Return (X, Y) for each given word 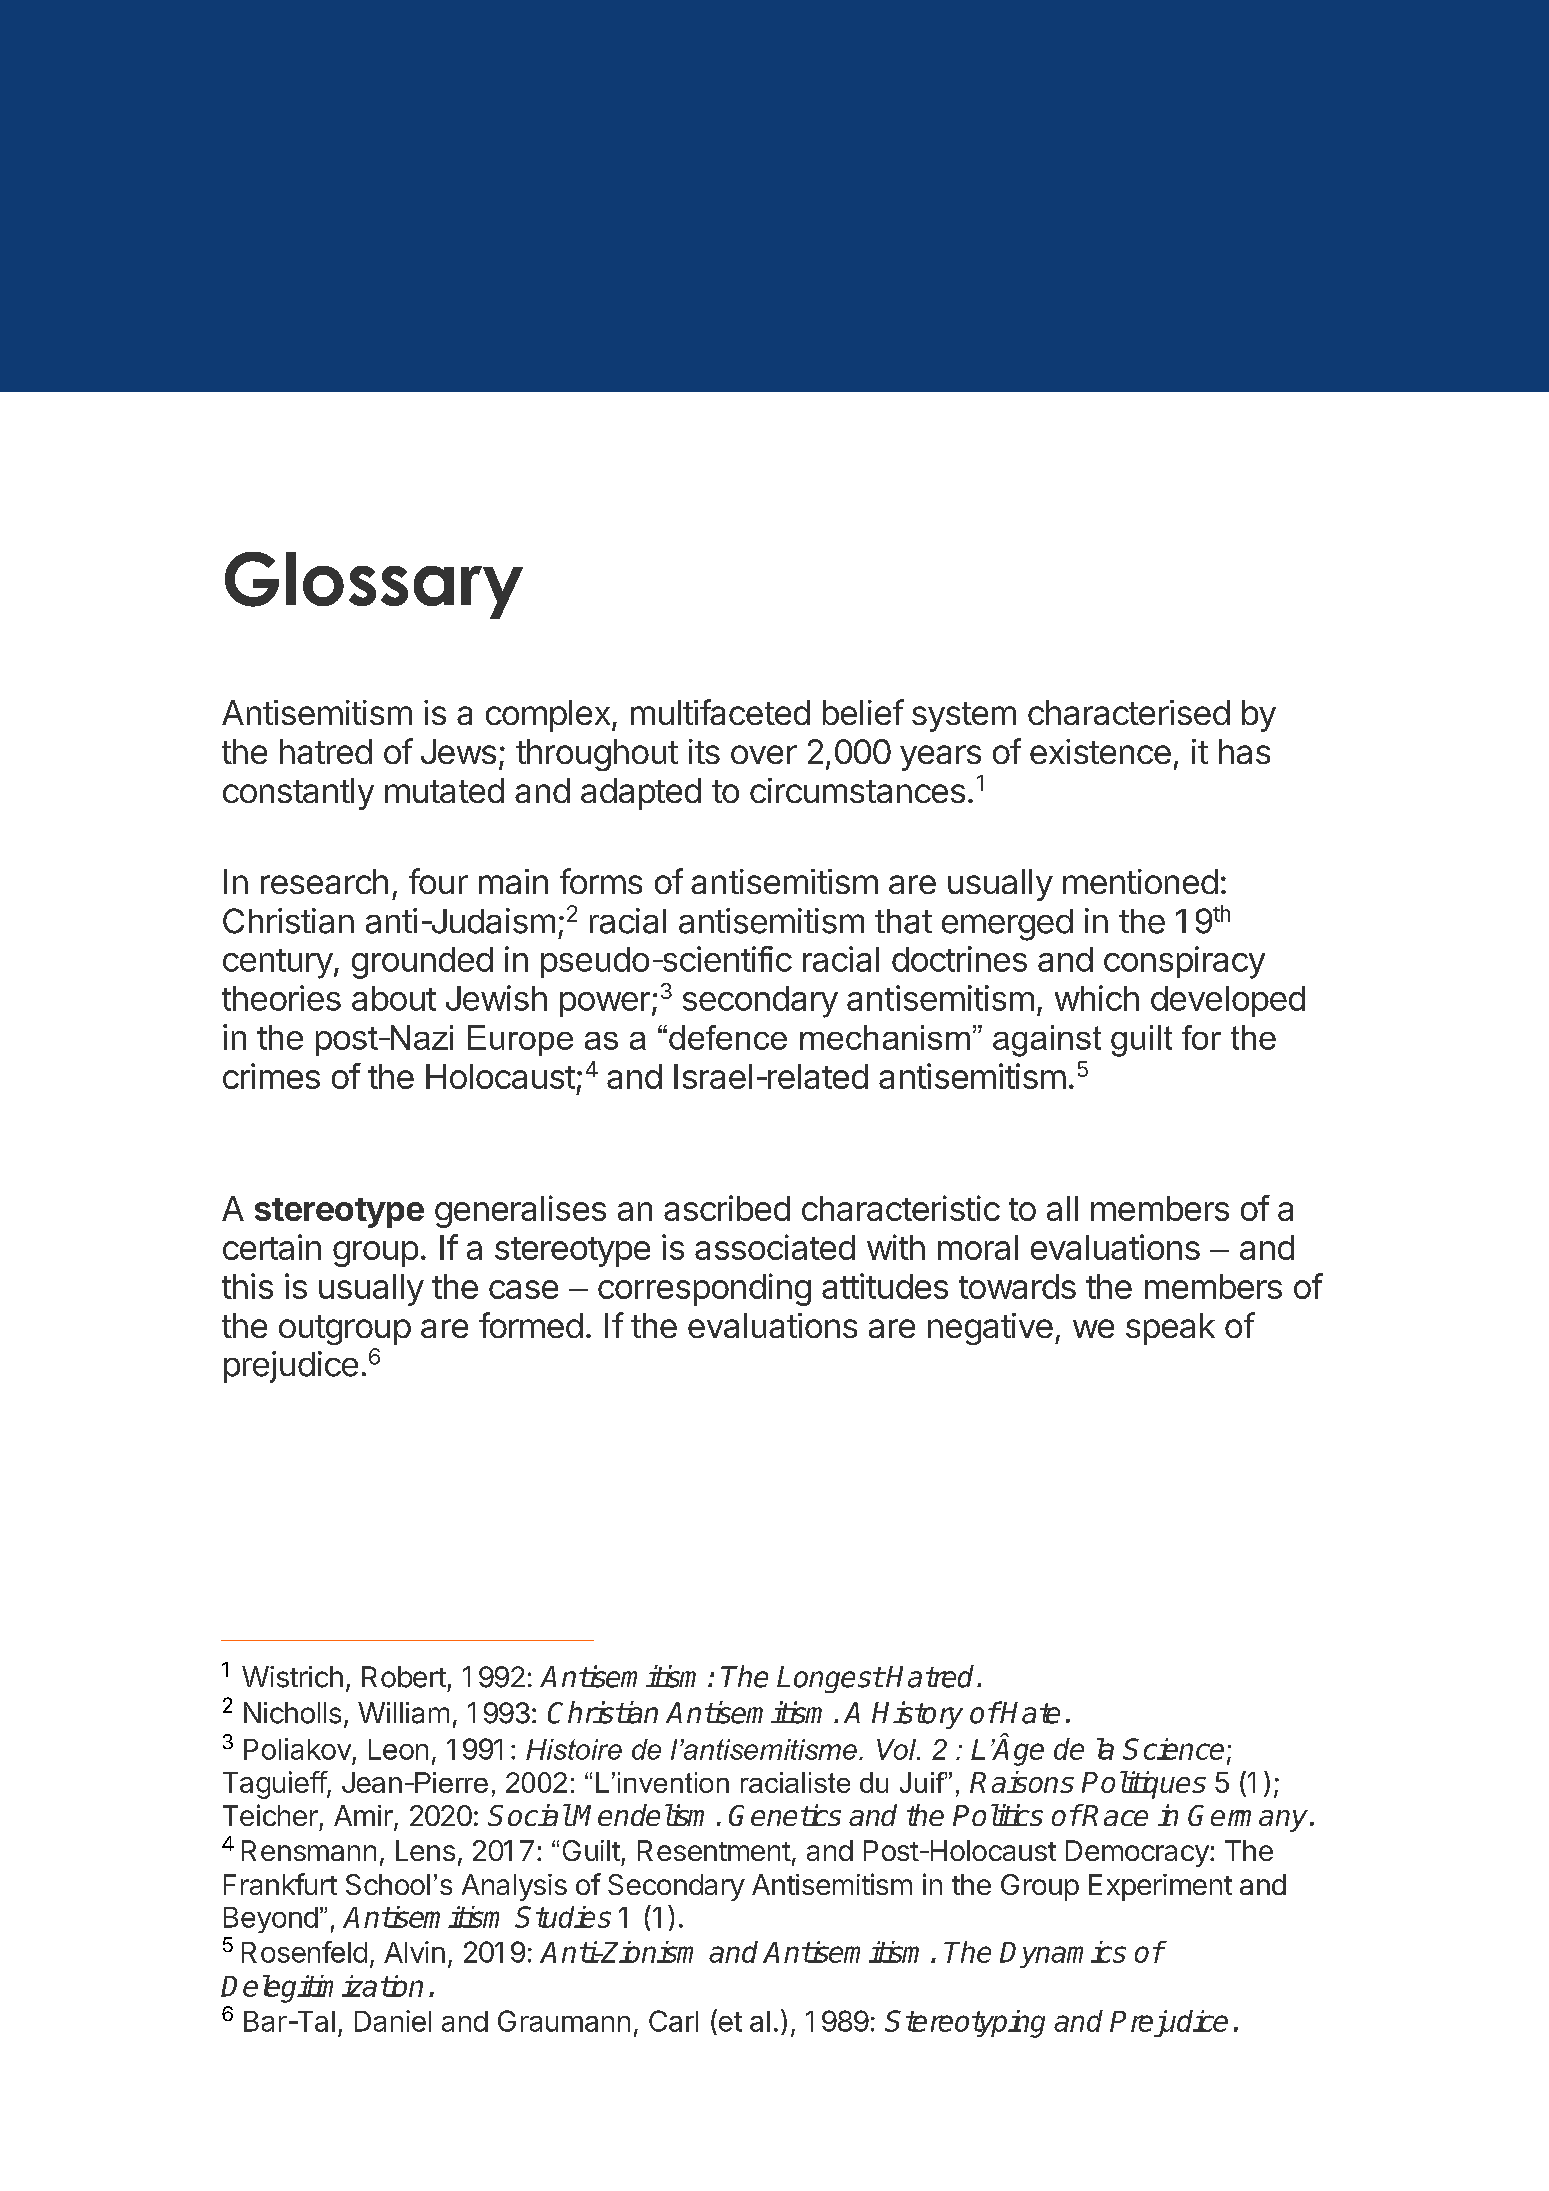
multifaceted (720, 712)
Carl (673, 2021)
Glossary (374, 585)
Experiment (1160, 1887)
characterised (1129, 712)
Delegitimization (322, 1989)
